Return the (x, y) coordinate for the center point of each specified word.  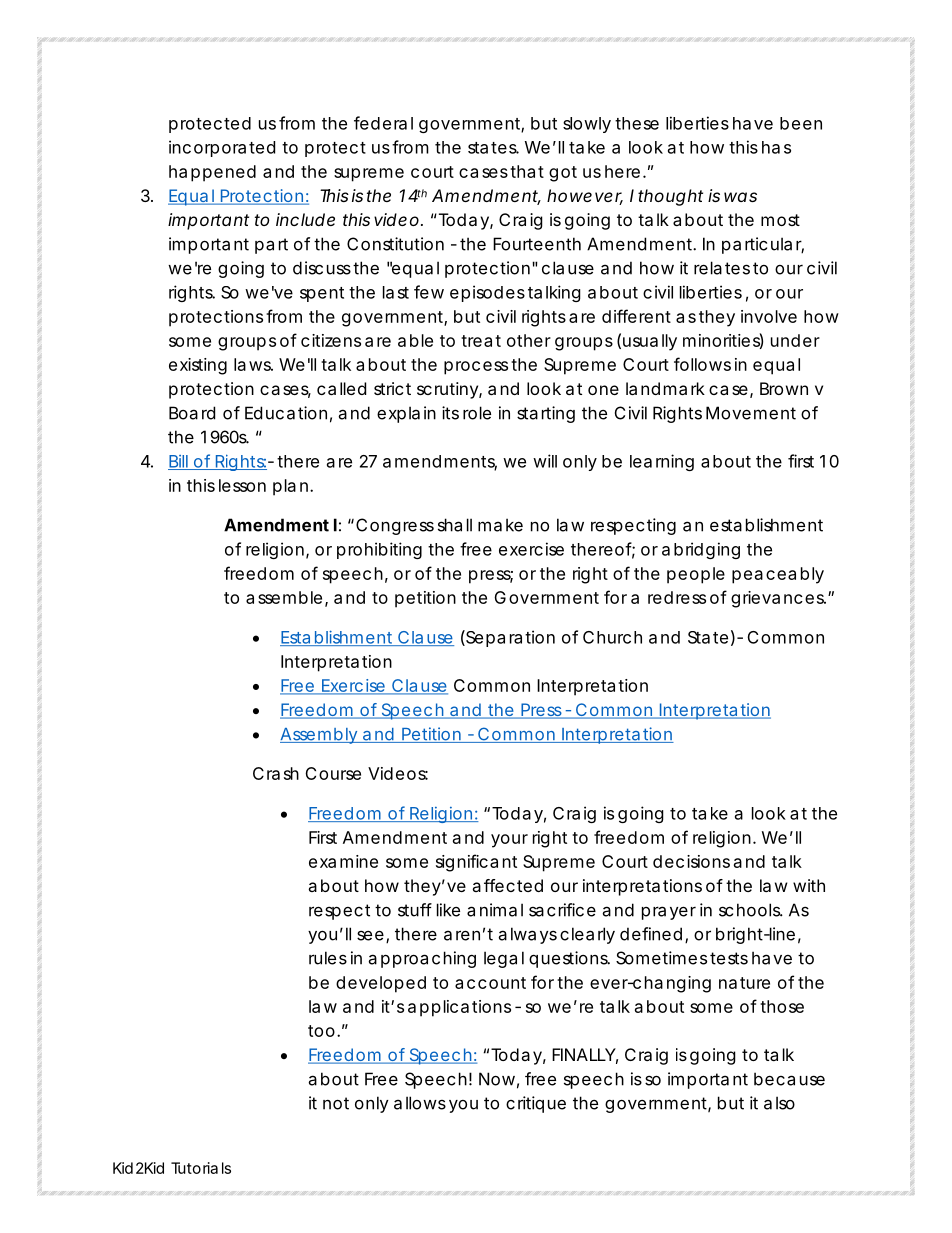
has (776, 147)
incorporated (222, 148)
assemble (286, 598)
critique (536, 1104)
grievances (778, 599)
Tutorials (201, 1168)
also (779, 1103)
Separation (509, 638)
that (527, 171)
